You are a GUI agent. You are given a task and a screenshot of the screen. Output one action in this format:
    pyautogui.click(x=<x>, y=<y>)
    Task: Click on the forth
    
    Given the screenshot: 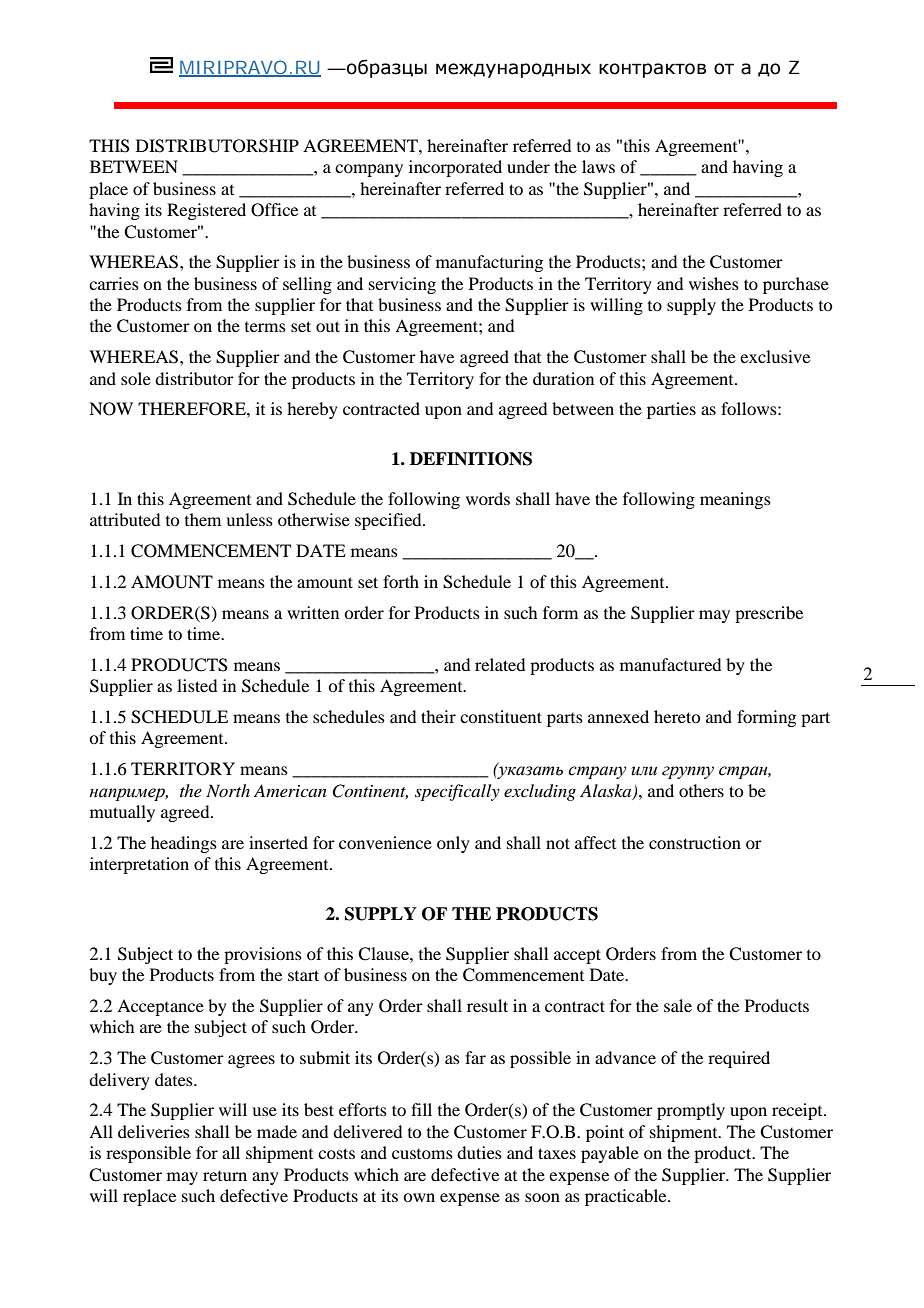 What is the action you would take?
    pyautogui.click(x=401, y=581)
